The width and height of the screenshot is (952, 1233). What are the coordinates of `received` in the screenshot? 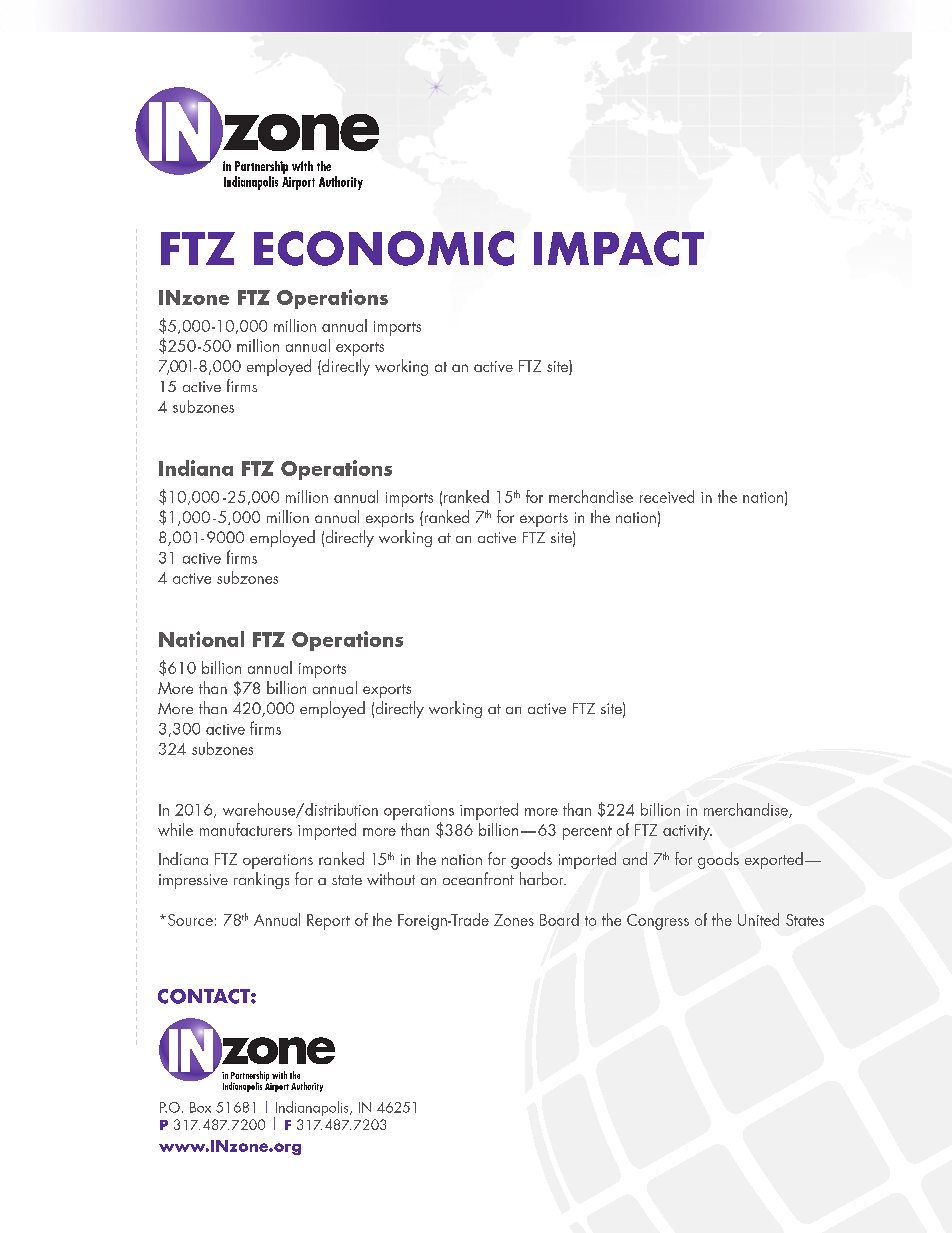 It's located at (667, 496).
